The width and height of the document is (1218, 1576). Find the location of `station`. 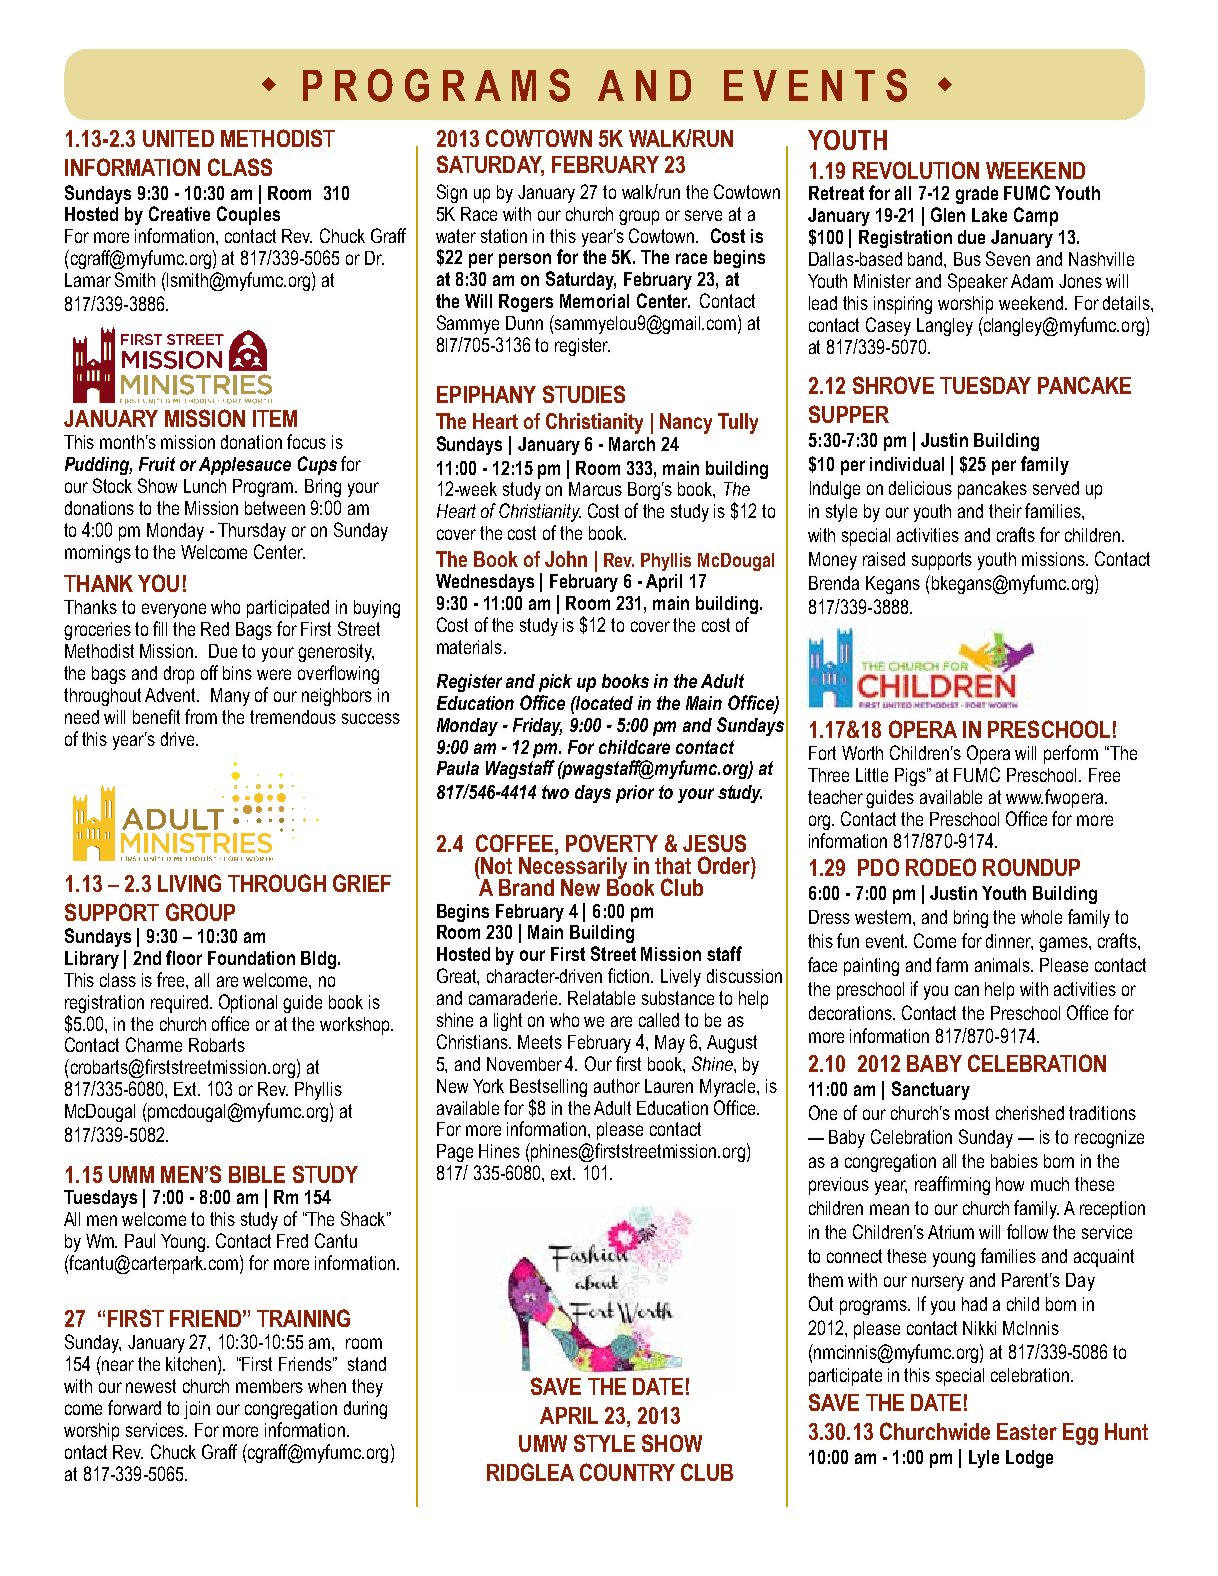

station is located at coordinates (504, 236).
